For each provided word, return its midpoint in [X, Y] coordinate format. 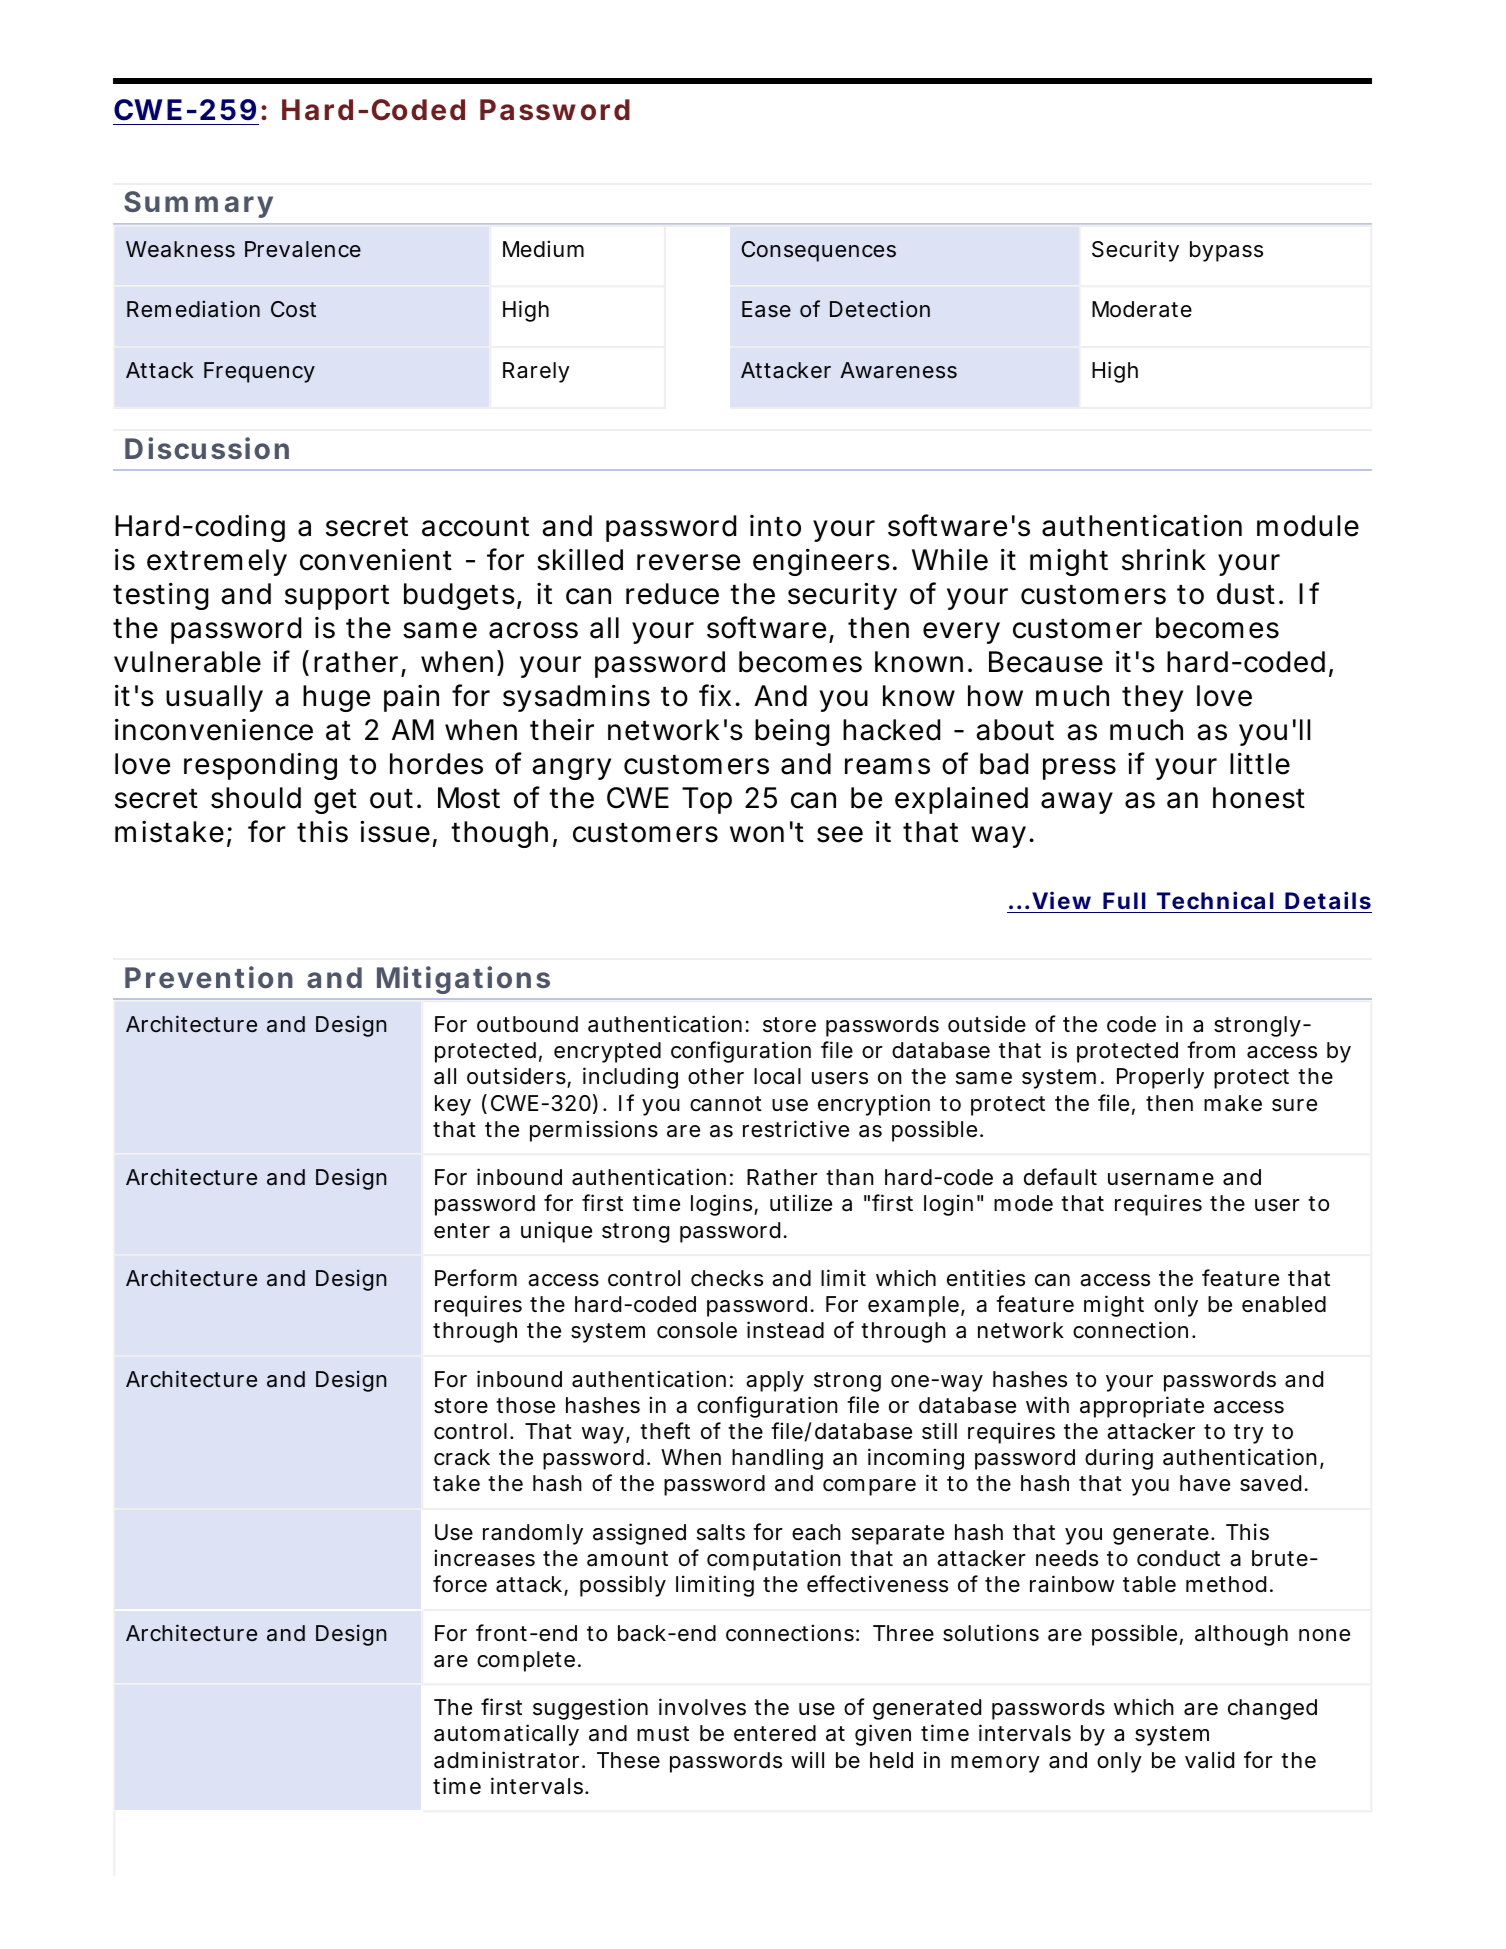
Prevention [209, 977]
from [1211, 1050]
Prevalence [303, 249]
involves [702, 1707]
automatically [506, 1735]
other [716, 1076]
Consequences [819, 251]
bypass [1226, 251]
